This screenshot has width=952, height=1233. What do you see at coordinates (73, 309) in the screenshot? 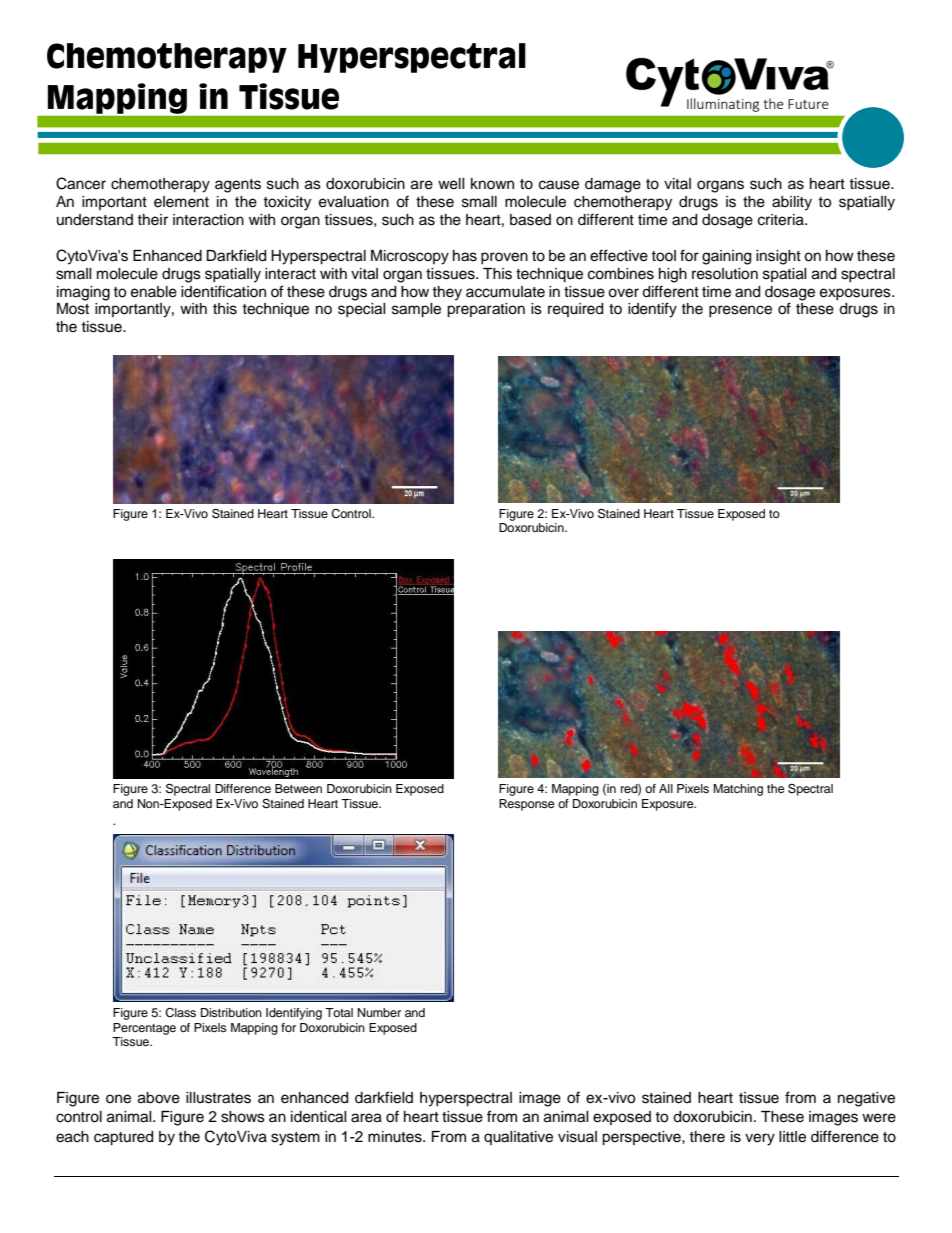
I see `Most` at bounding box center [73, 309].
